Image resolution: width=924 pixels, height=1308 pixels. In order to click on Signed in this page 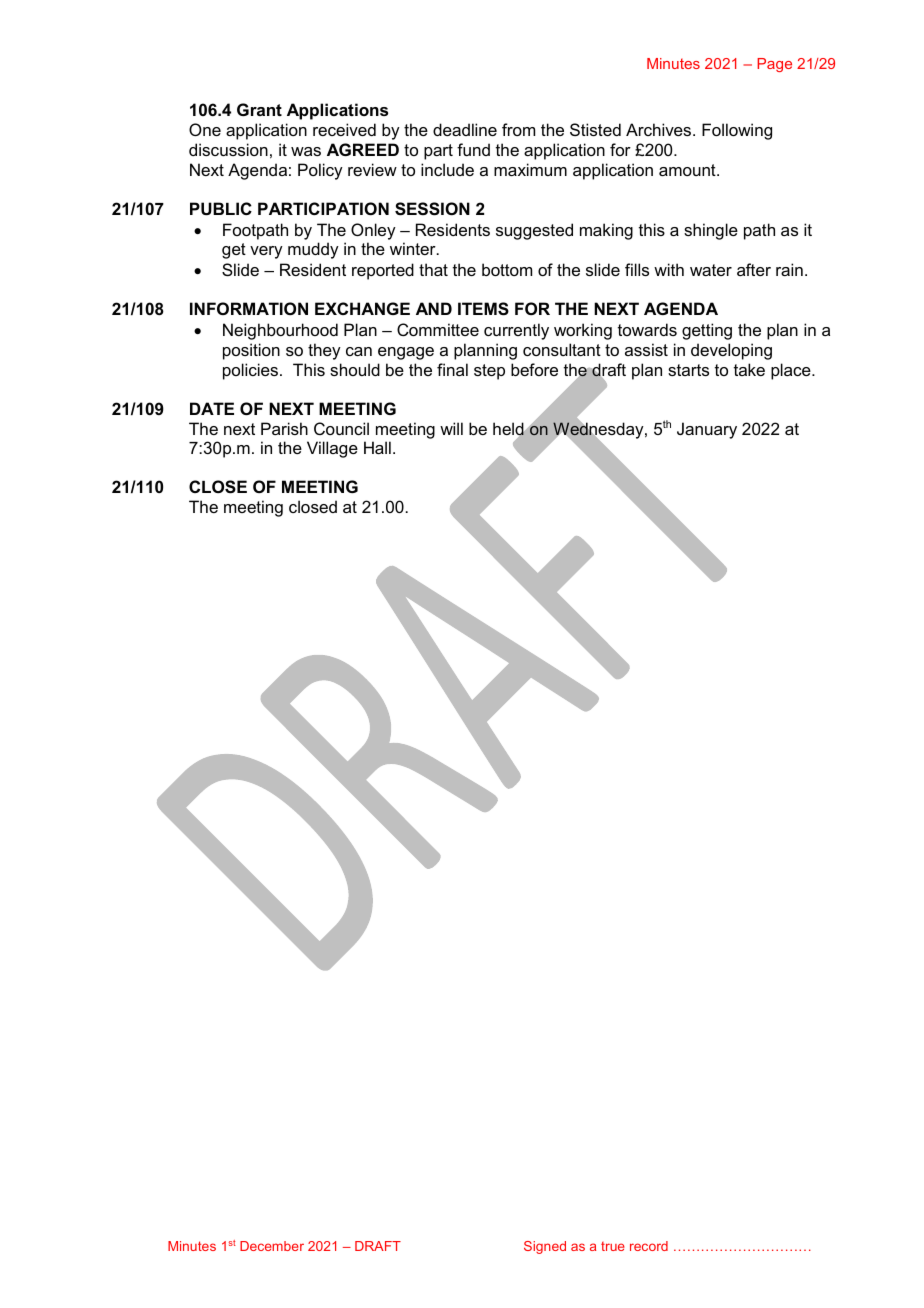, I will do `click(545, 1247)`.
